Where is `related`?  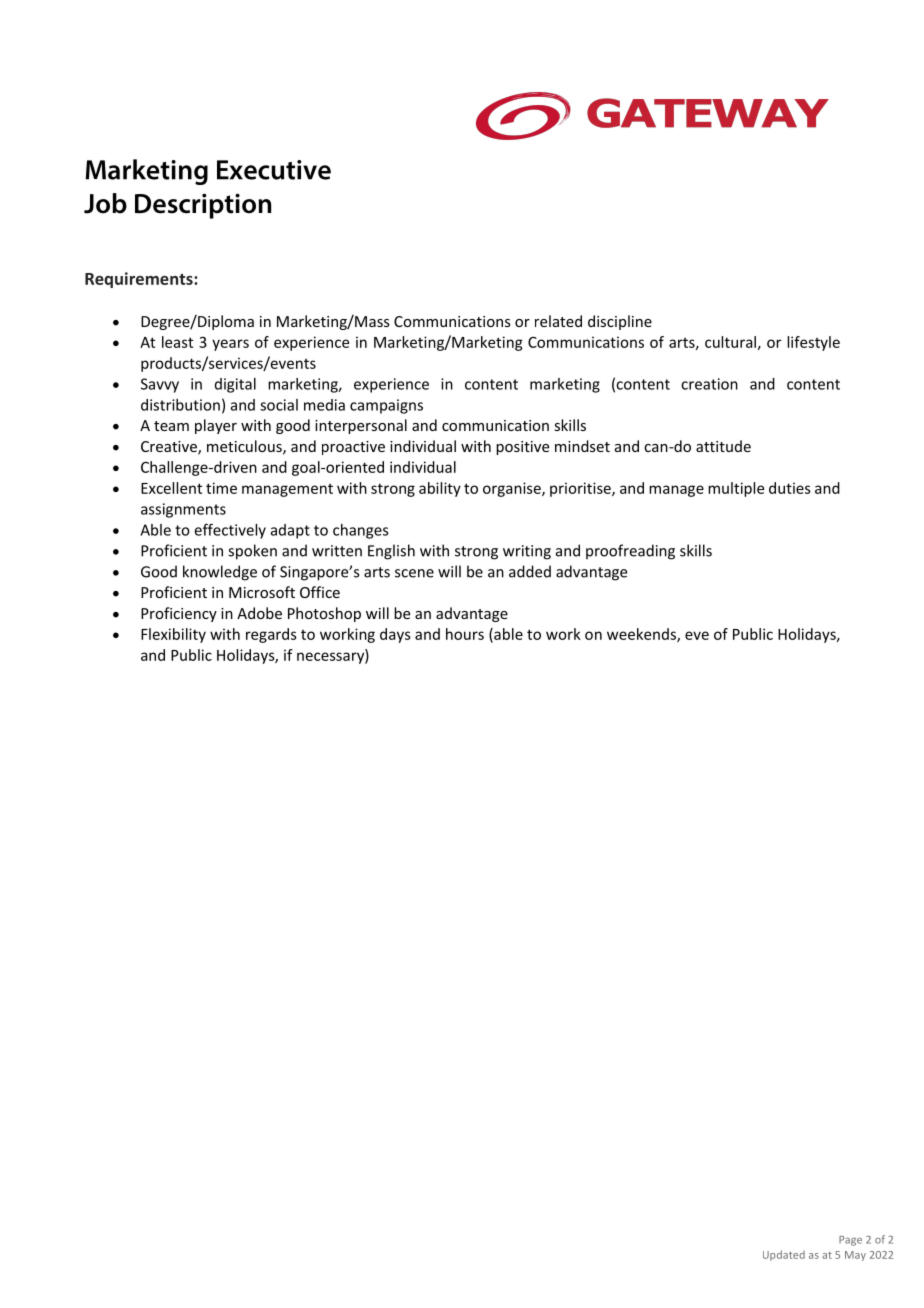
related is located at coordinates (558, 321).
